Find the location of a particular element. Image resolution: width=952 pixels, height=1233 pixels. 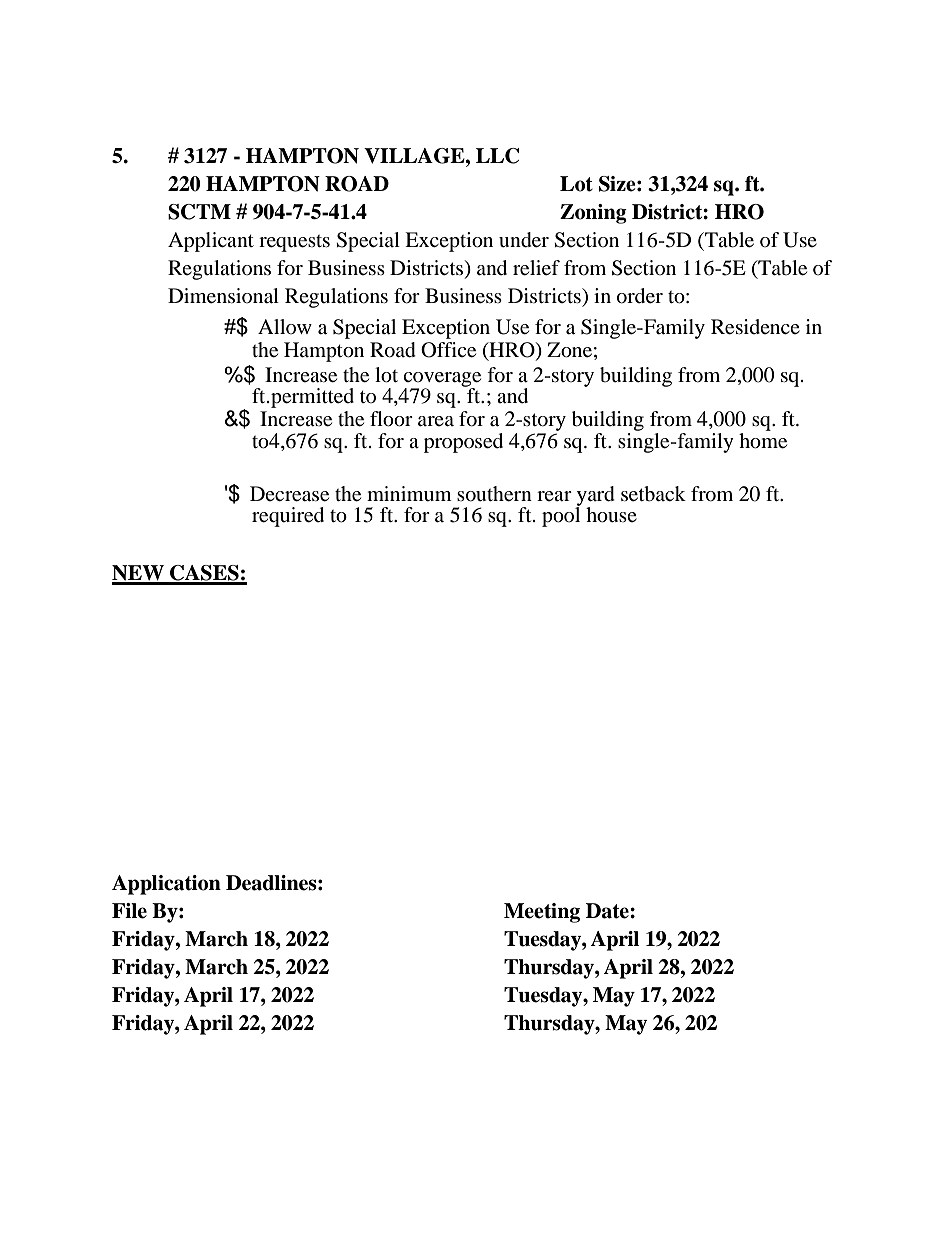

Application is located at coordinates (166, 885).
